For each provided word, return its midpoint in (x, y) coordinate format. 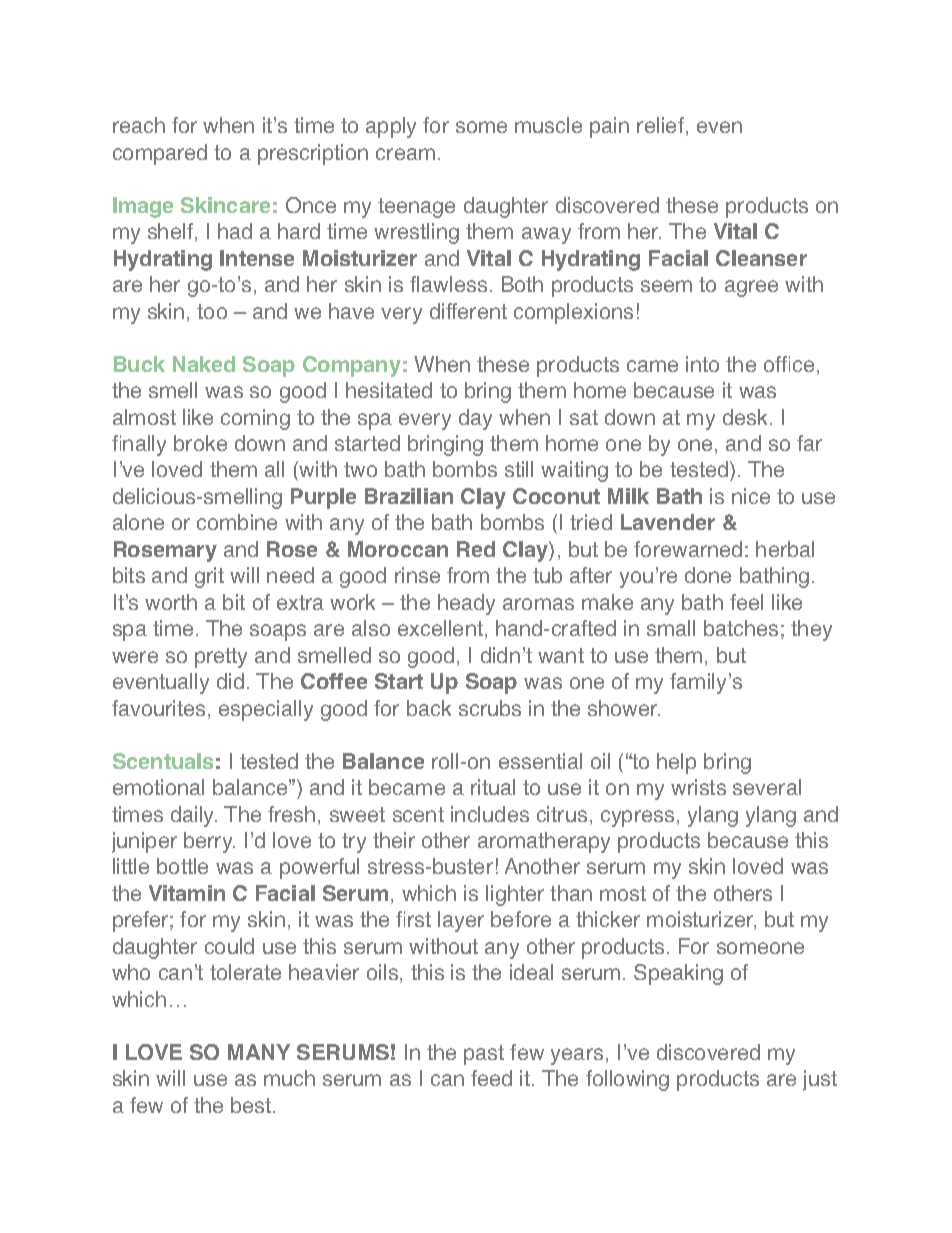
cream (405, 154)
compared (160, 154)
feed (491, 1078)
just (820, 1080)
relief (660, 125)
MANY (259, 1052)
